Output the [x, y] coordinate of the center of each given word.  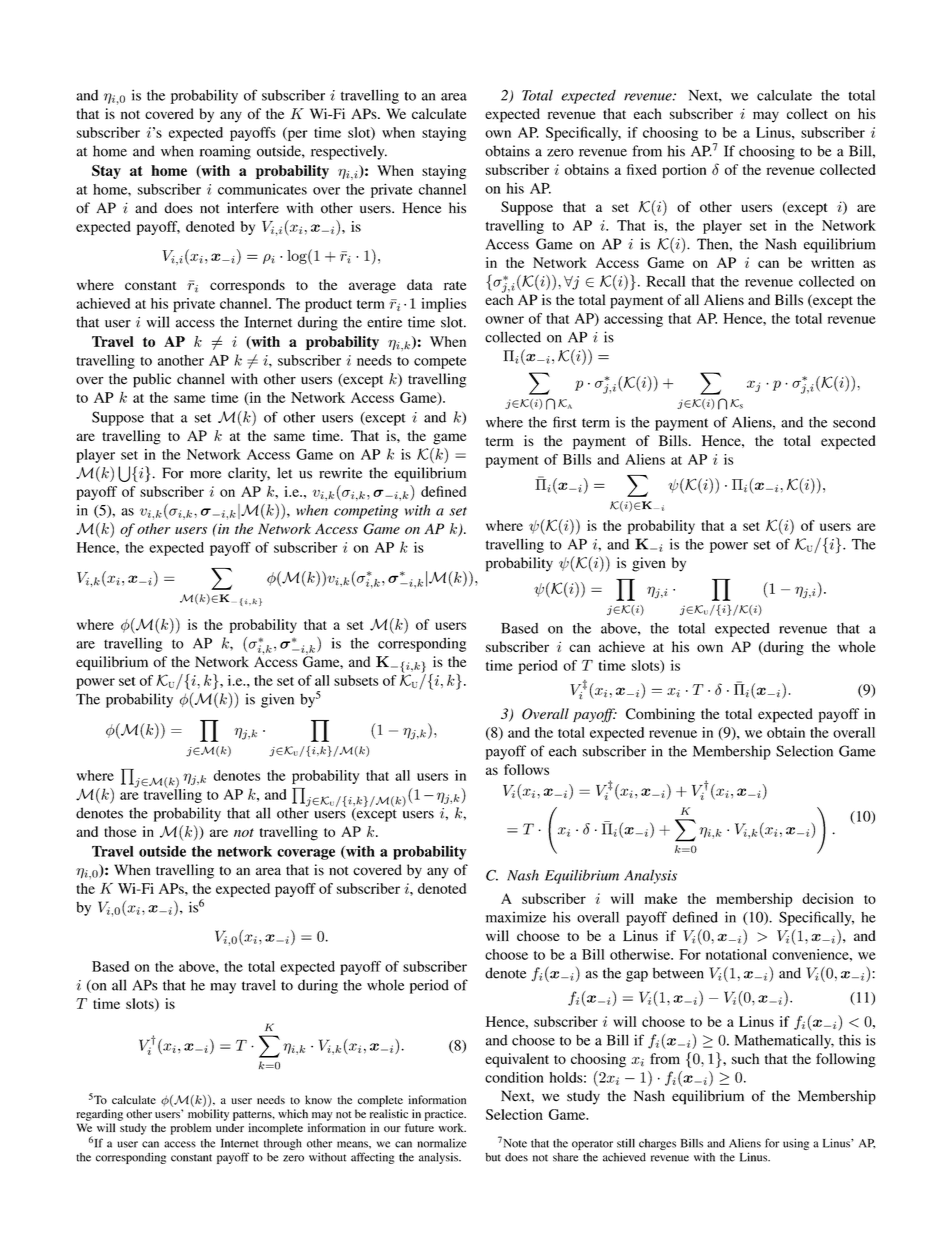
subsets [356, 680]
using [796, 1144]
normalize [441, 1143]
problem [190, 1129]
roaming [225, 152]
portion [684, 171]
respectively [349, 152]
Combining [660, 715]
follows [526, 769]
